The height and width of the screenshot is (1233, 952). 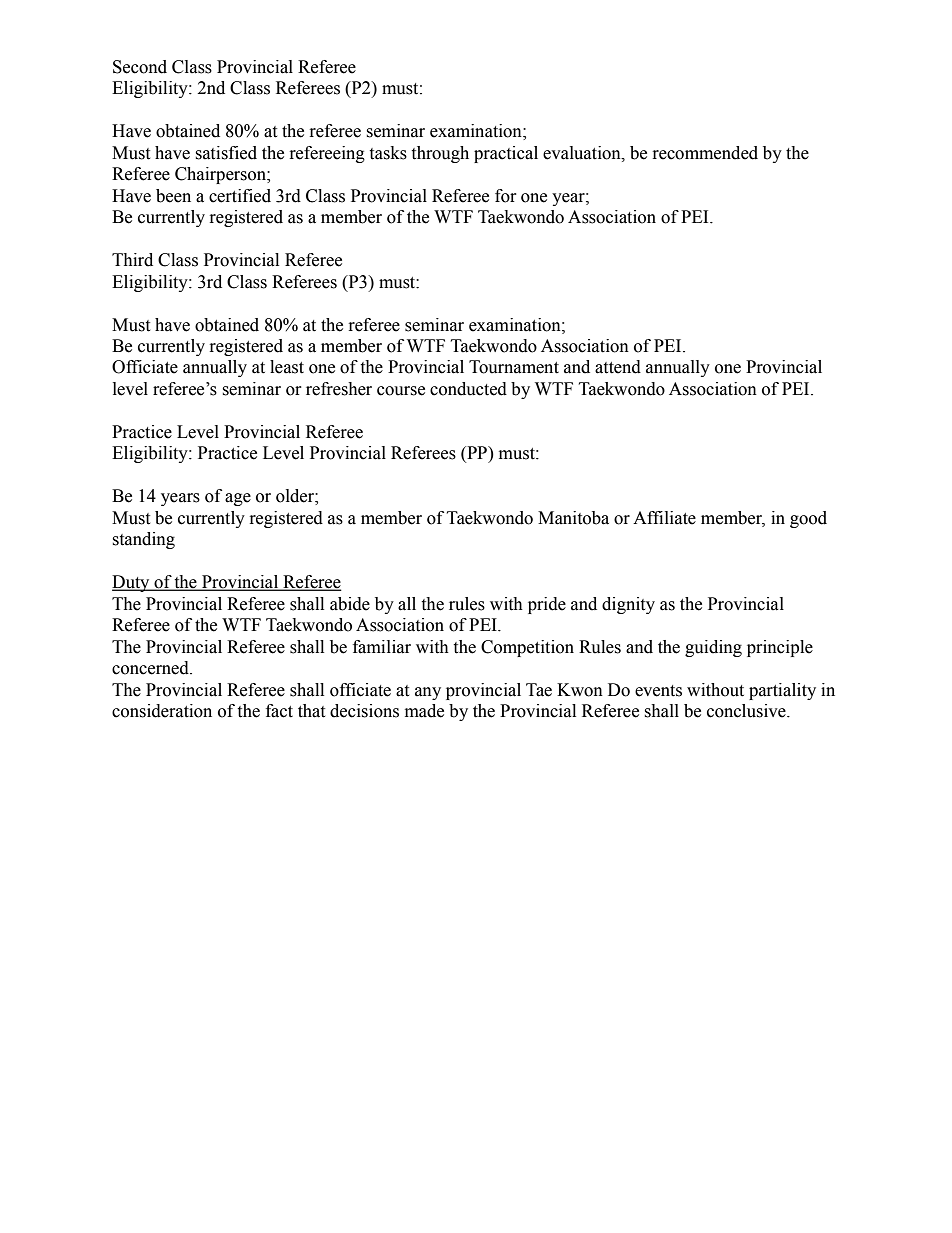 I want to click on standing, so click(x=143, y=540).
